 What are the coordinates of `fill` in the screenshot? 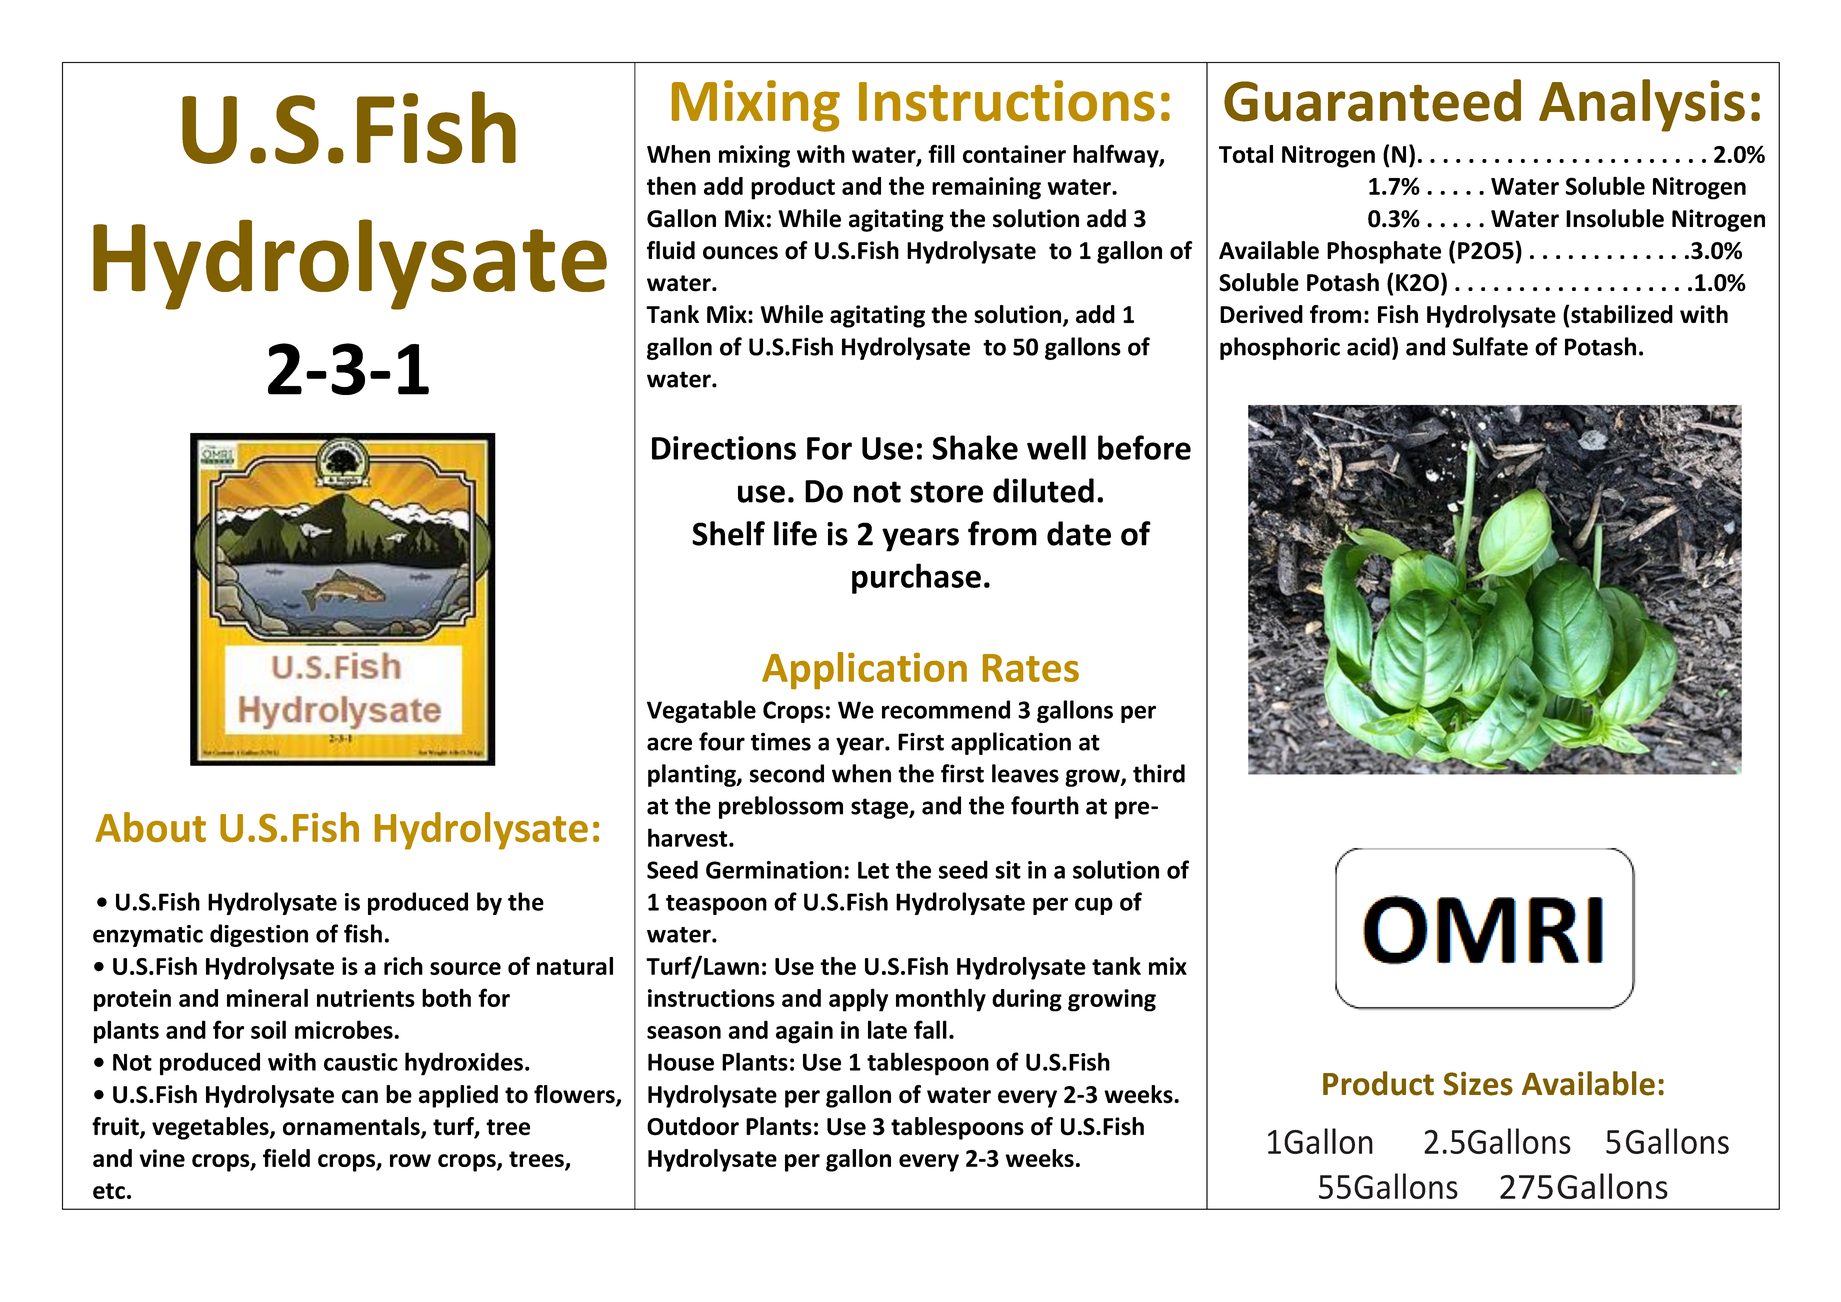 It's located at (941, 153).
